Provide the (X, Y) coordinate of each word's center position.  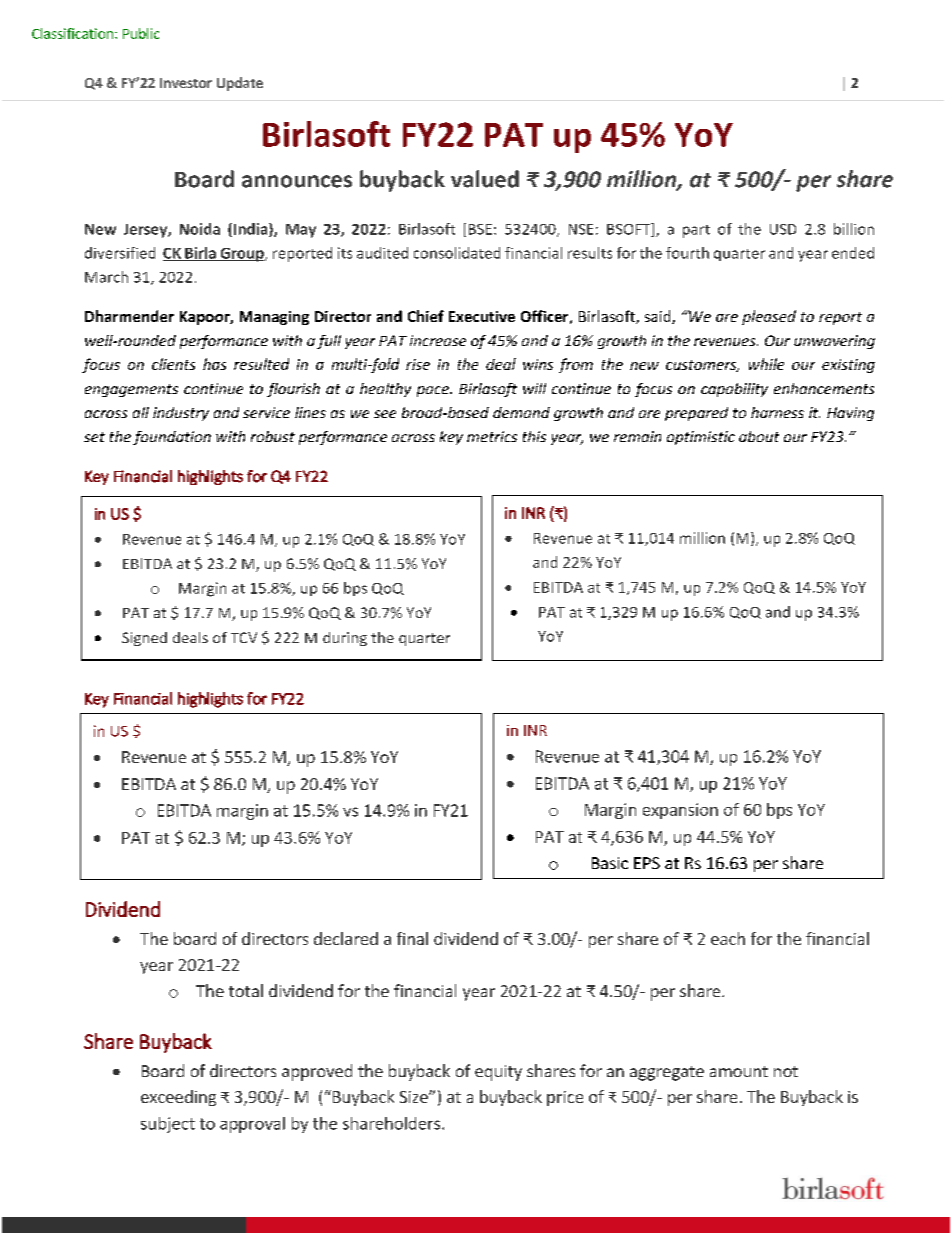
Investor (186, 83)
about (759, 436)
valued (485, 179)
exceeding (178, 1098)
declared (346, 938)
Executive (482, 316)
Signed (144, 639)
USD (783, 229)
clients (173, 364)
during (345, 639)
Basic (610, 863)
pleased (769, 317)
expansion (680, 811)
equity (498, 1073)
